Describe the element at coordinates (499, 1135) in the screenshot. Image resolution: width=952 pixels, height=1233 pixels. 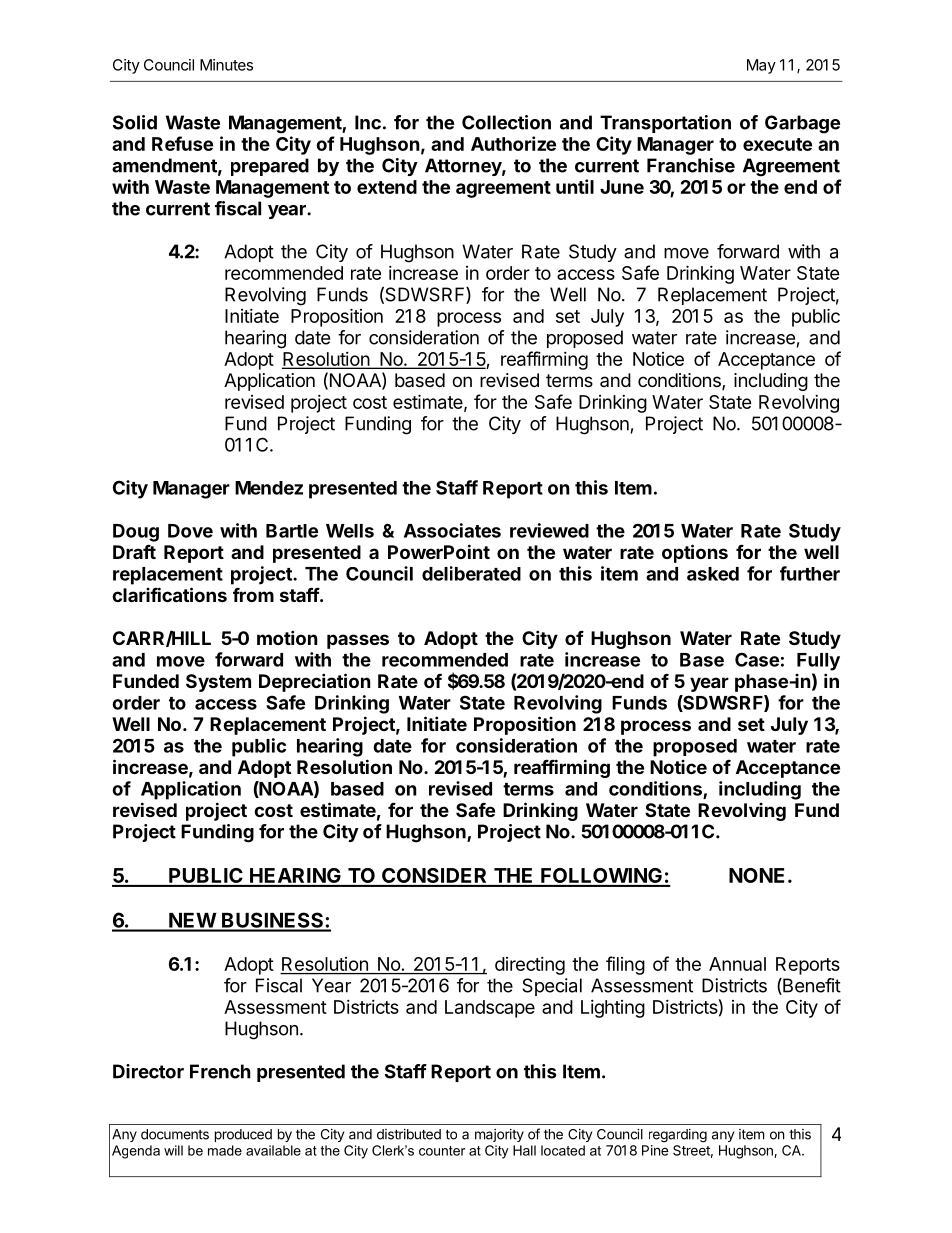
I see `majority` at that location.
